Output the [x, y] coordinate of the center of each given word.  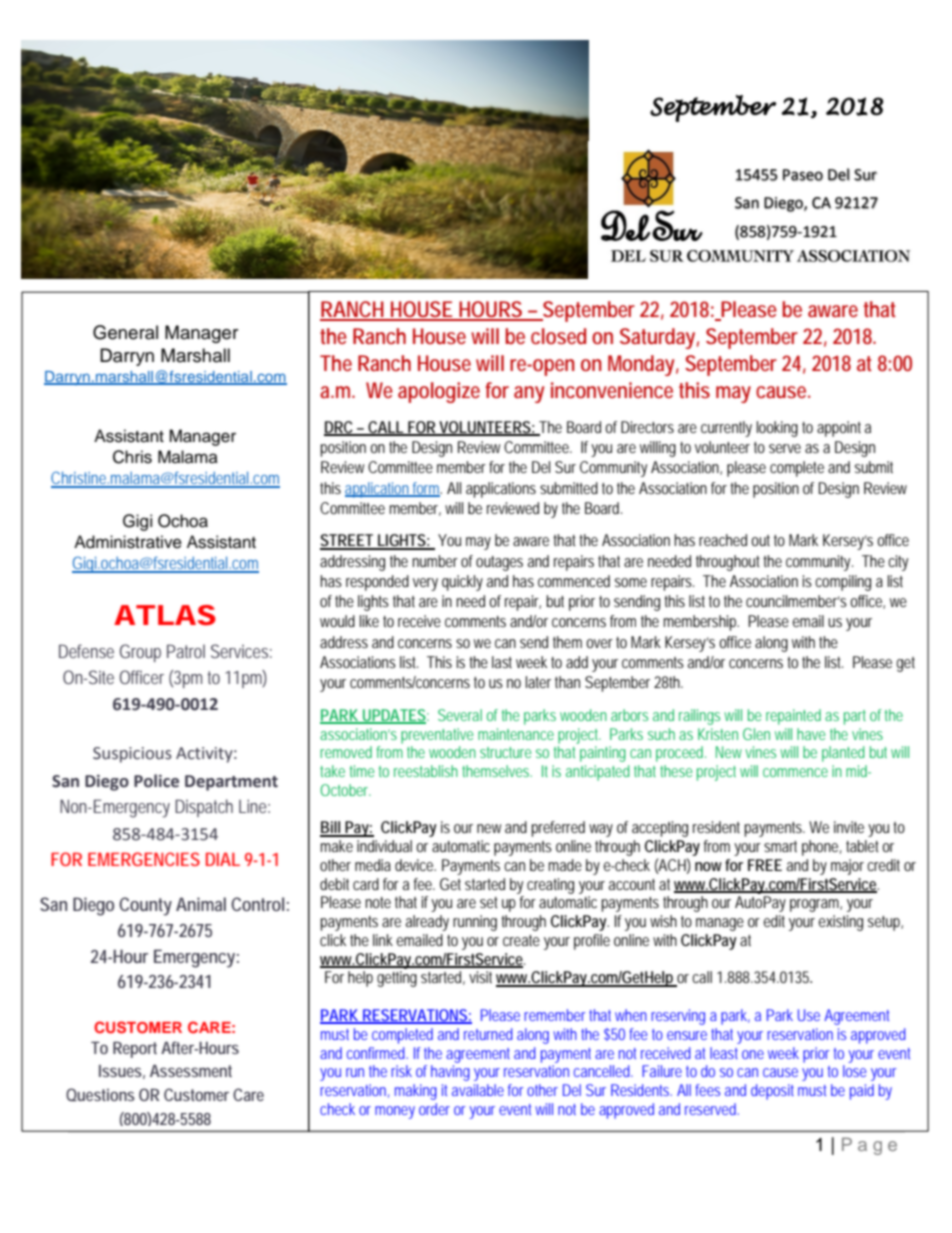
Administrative [128, 542]
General [125, 332]
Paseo [803, 175]
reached [723, 540]
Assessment [191, 1071]
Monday [643, 365]
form [426, 489]
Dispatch [204, 808]
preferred [558, 829]
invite [849, 827]
